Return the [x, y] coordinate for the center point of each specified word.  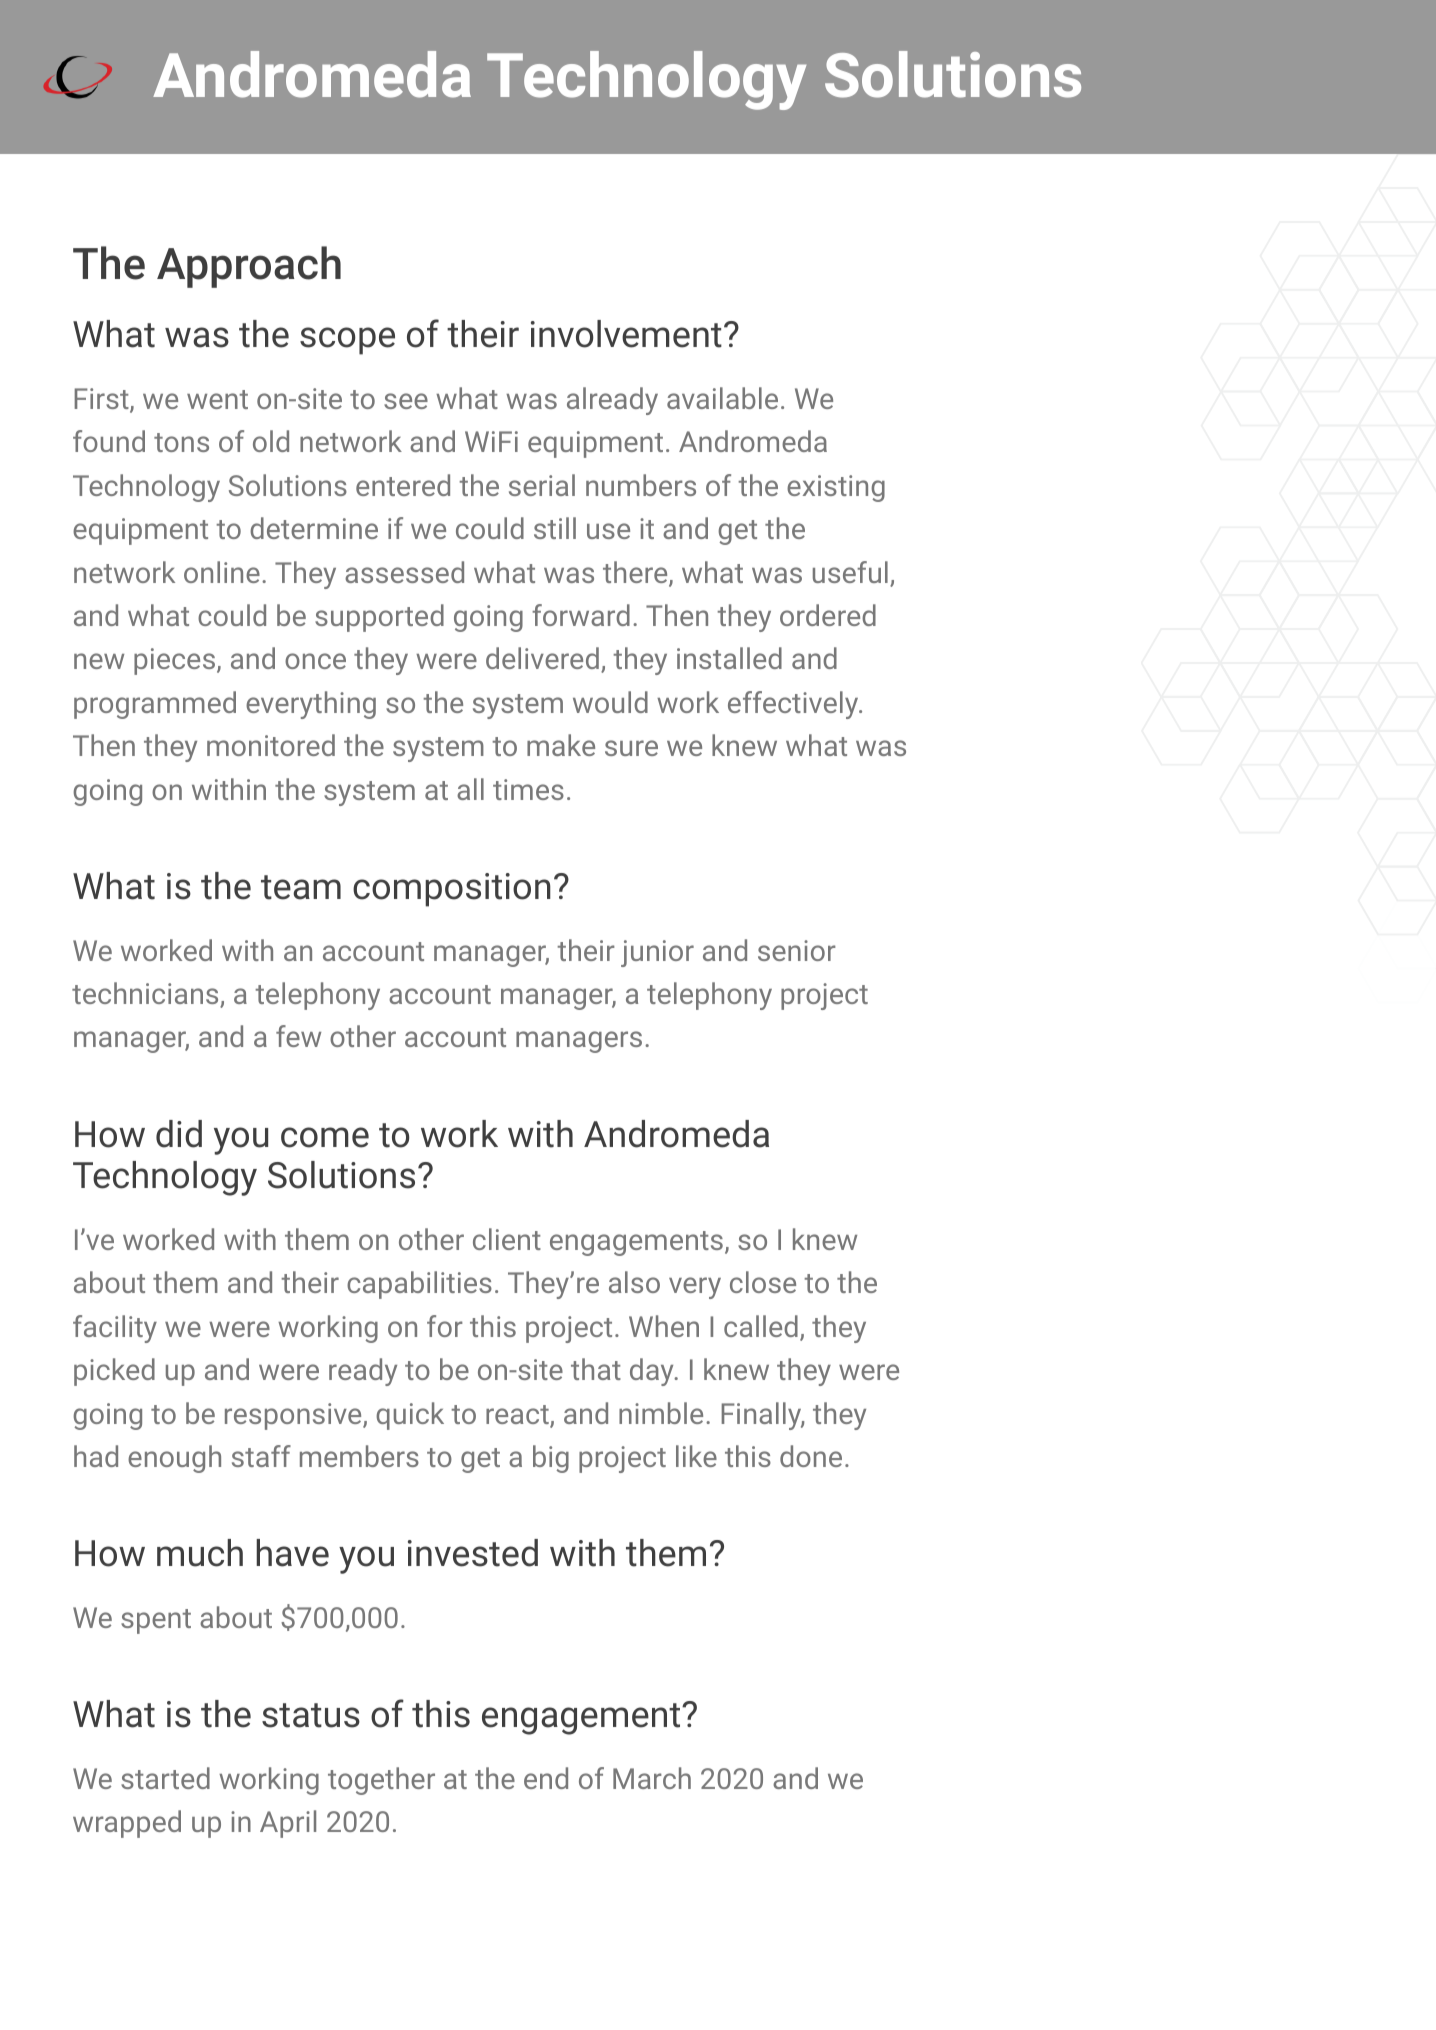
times [528, 789]
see [406, 401]
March [652, 1778]
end [546, 1778]
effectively [794, 705]
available [722, 398]
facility [115, 1329]
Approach [249, 267]
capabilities [419, 1285]
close [763, 1282]
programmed [155, 705]
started [165, 1778]
